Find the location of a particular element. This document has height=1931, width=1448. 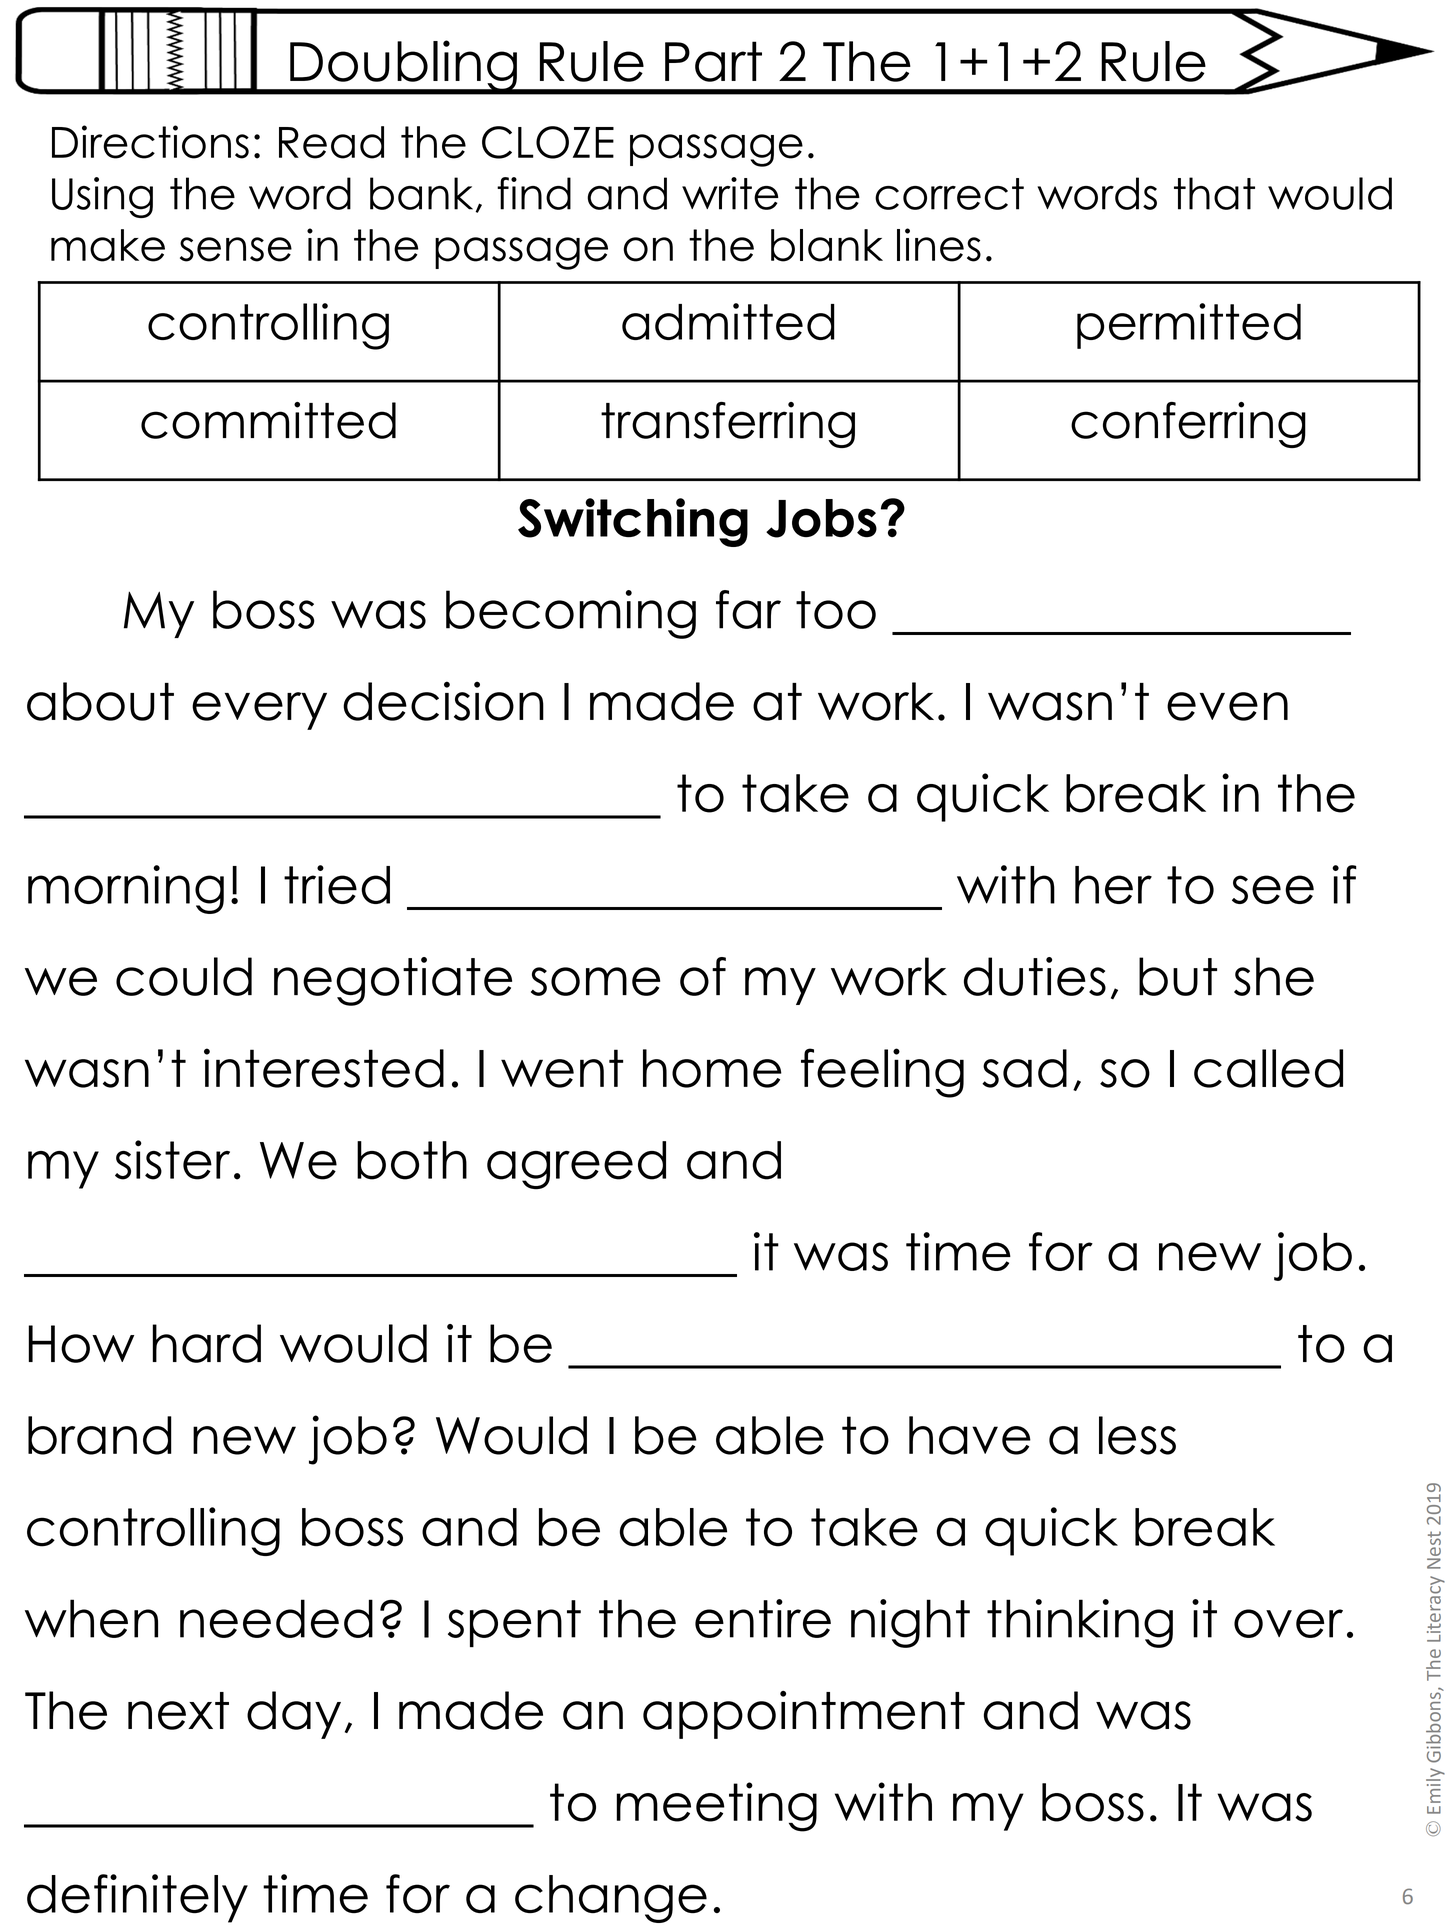

could is located at coordinates (184, 976).
